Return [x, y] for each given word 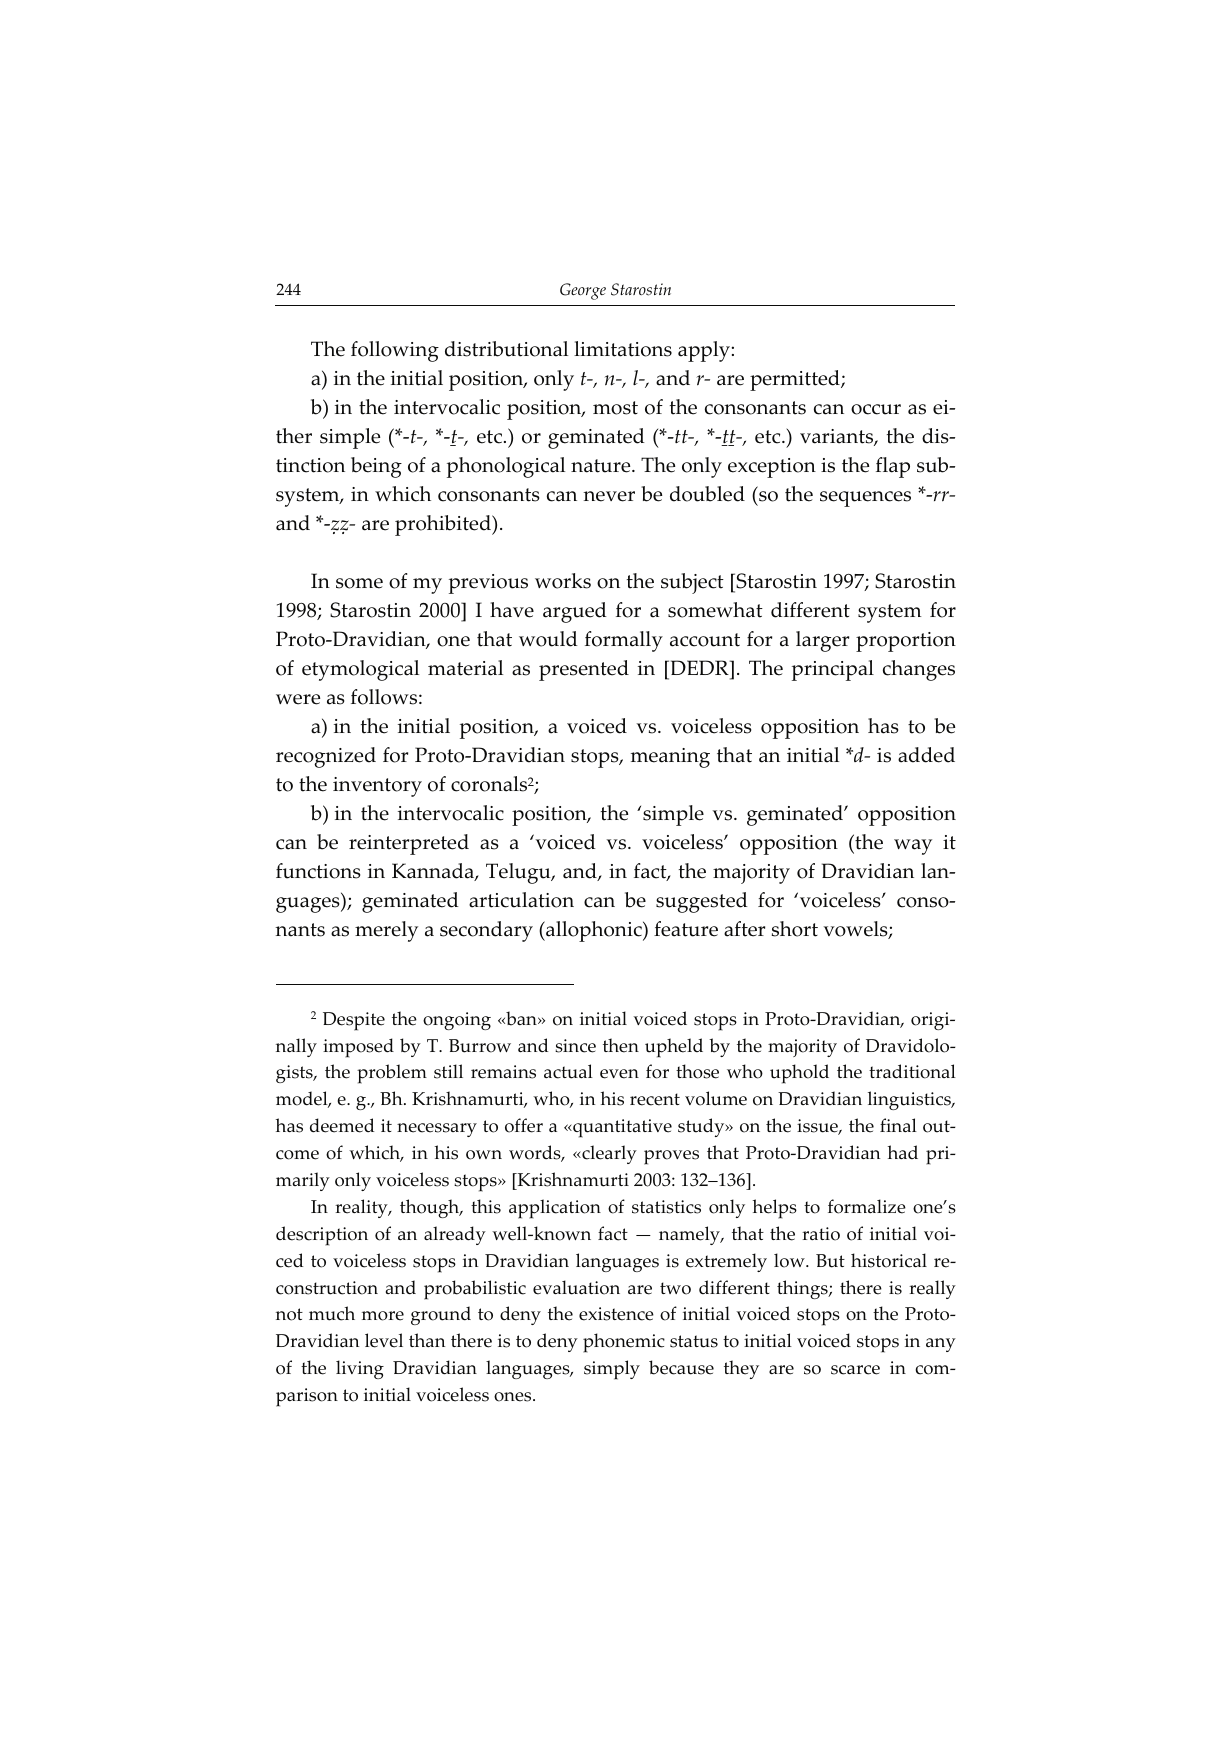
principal [833, 670]
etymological [360, 670]
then [621, 1045]
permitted [796, 380]
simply [612, 1370]
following [395, 351]
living [360, 1369]
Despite [354, 1021]
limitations [623, 349]
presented [584, 670]
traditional [912, 1071]
